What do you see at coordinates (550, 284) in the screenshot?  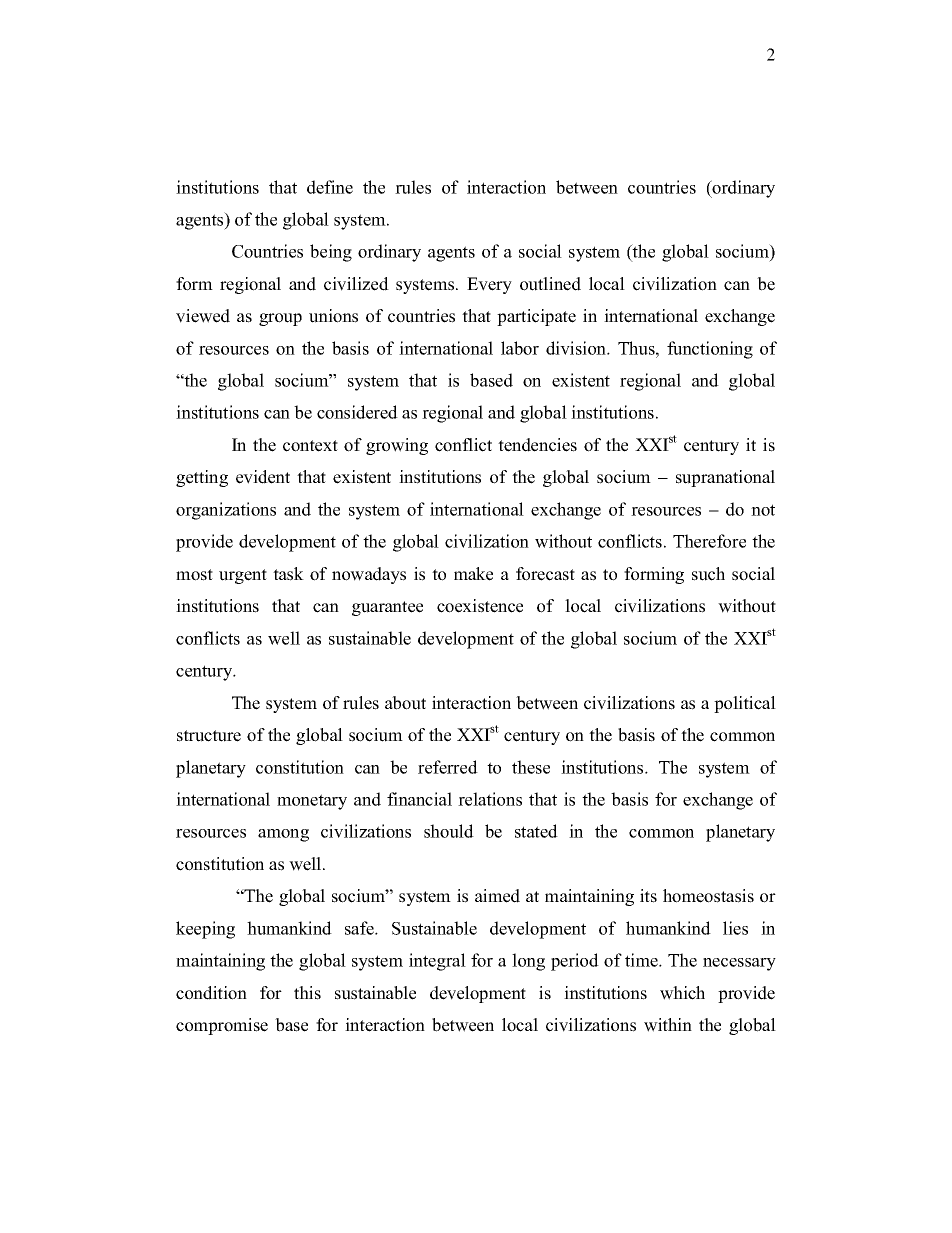 I see `outlined` at bounding box center [550, 284].
